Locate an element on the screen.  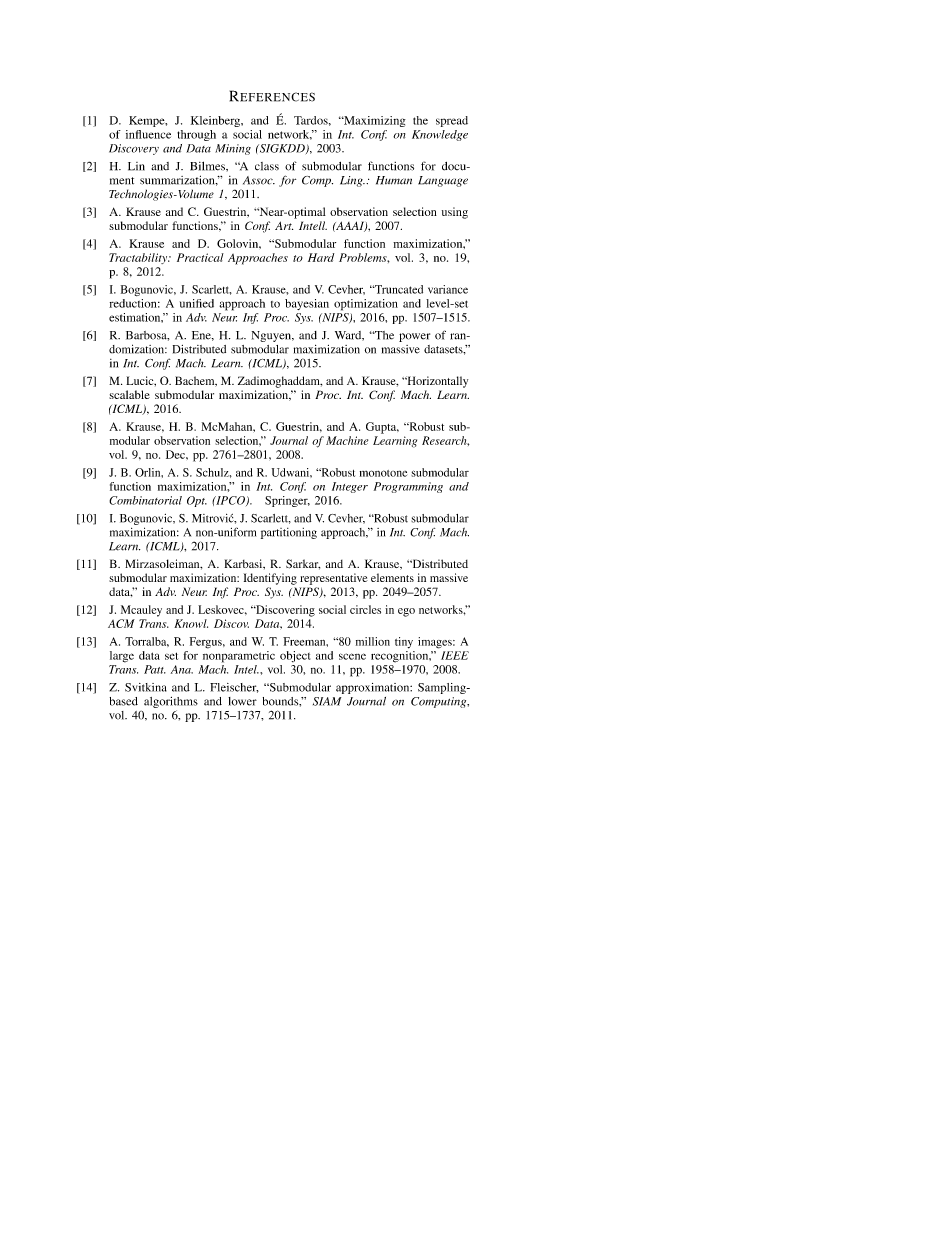
Nguyen is located at coordinates (272, 336).
